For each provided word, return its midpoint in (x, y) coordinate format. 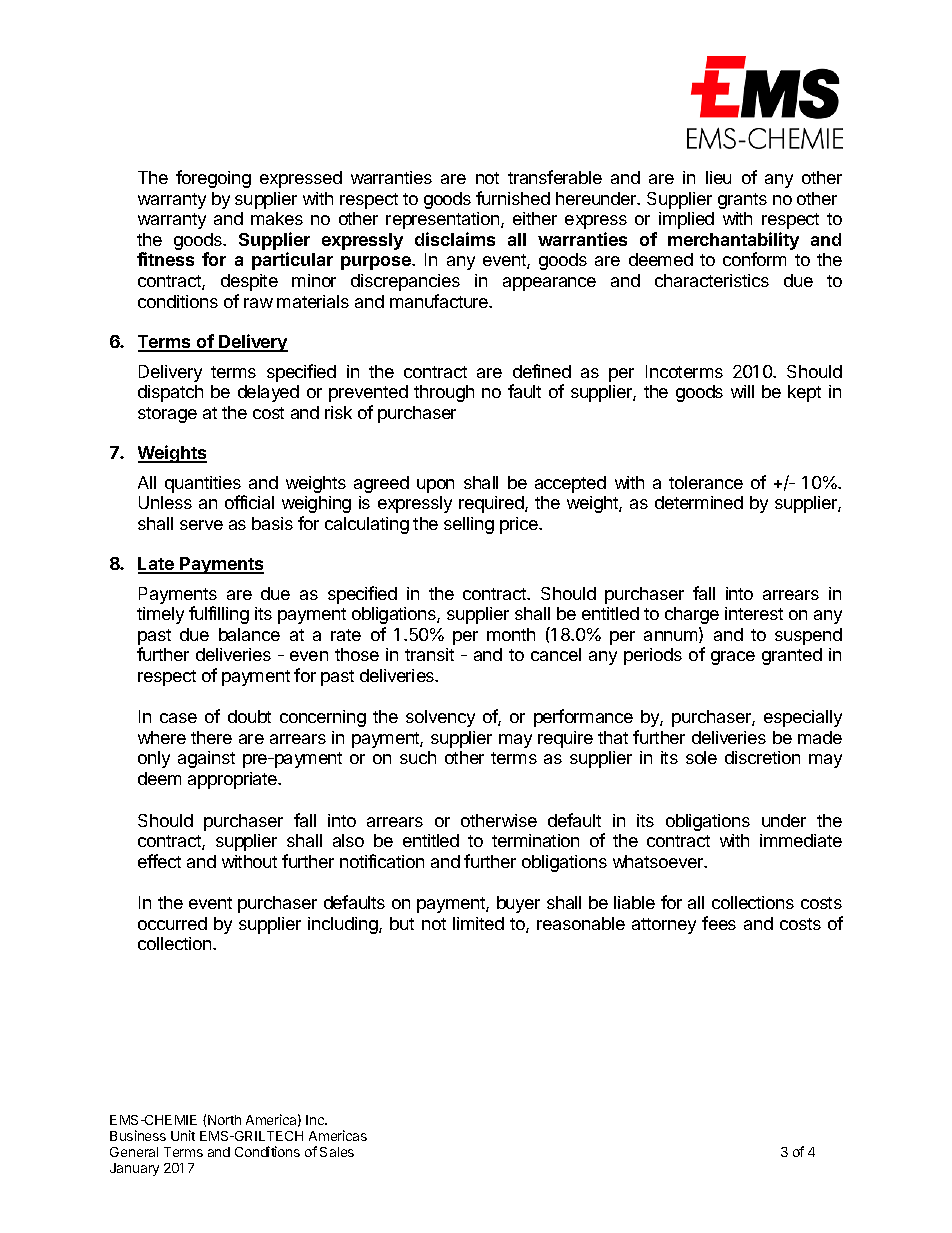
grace (733, 658)
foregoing (213, 179)
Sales (337, 1152)
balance (249, 634)
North (224, 1120)
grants (742, 201)
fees (719, 923)
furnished (513, 198)
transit (429, 654)
